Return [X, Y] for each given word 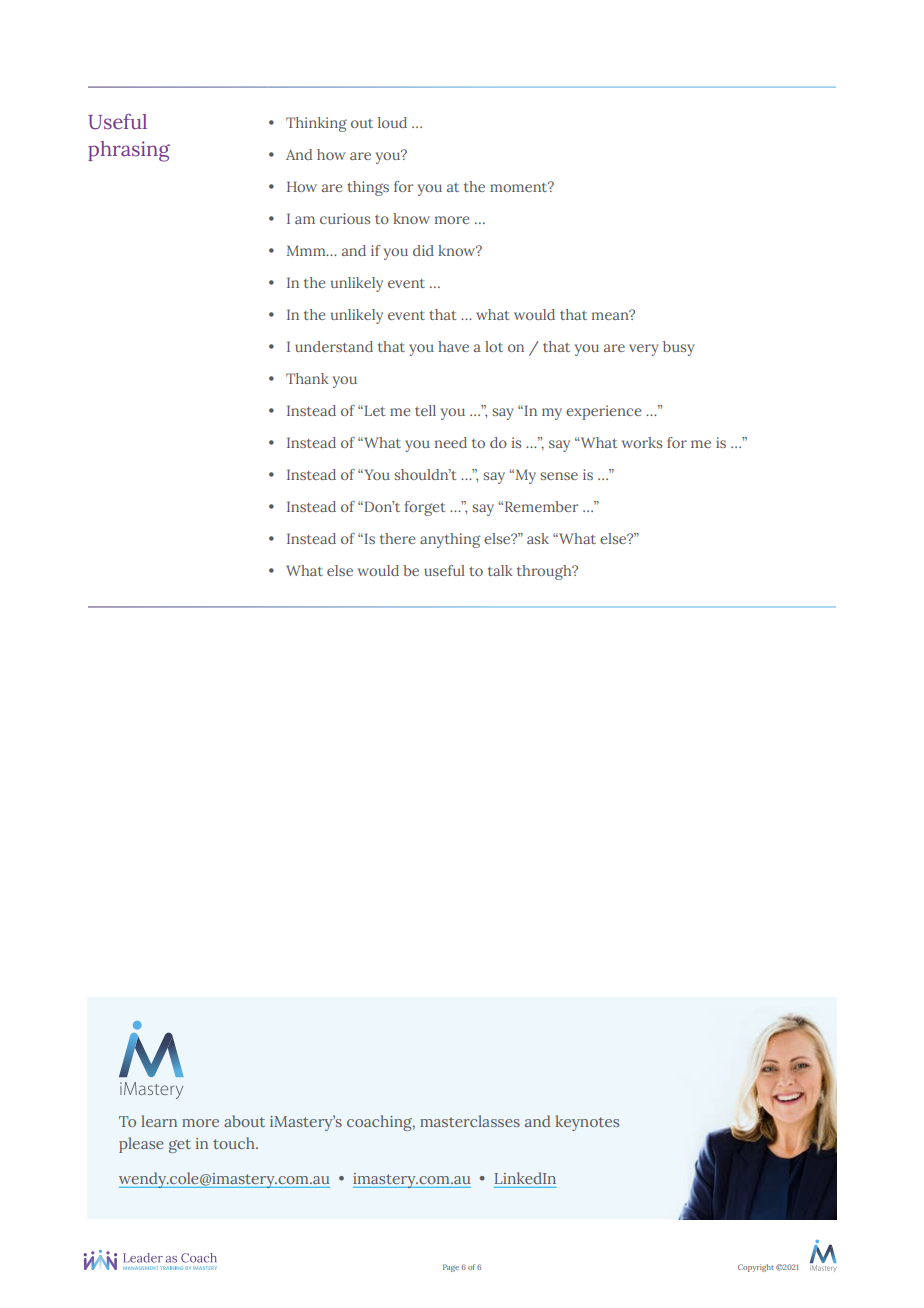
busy [679, 348]
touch [235, 1143]
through [545, 572]
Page [451, 1268]
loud [392, 122]
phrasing [129, 151]
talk [500, 570]
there [397, 538]
